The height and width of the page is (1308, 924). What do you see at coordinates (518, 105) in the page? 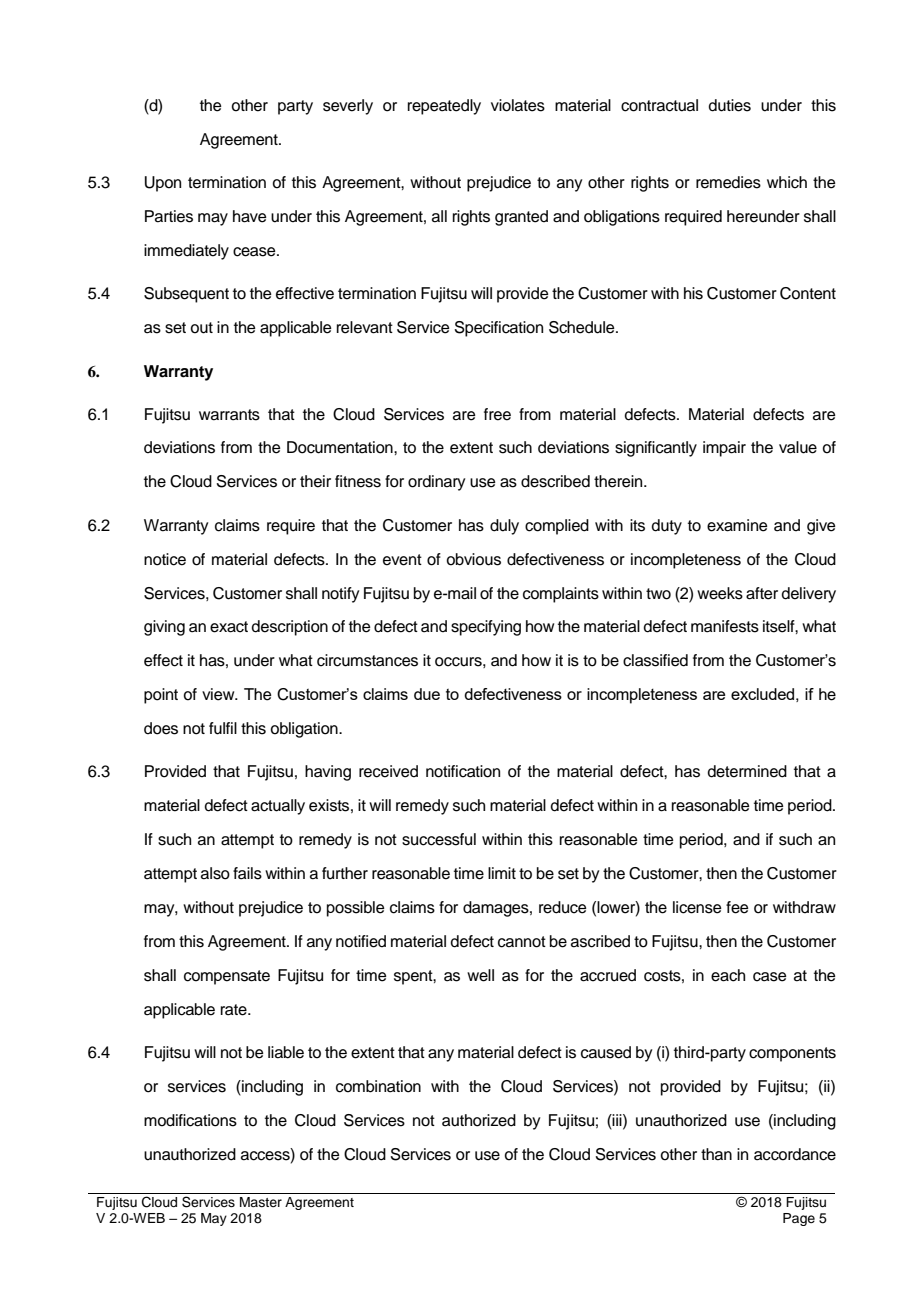
I see `violates` at bounding box center [518, 105].
